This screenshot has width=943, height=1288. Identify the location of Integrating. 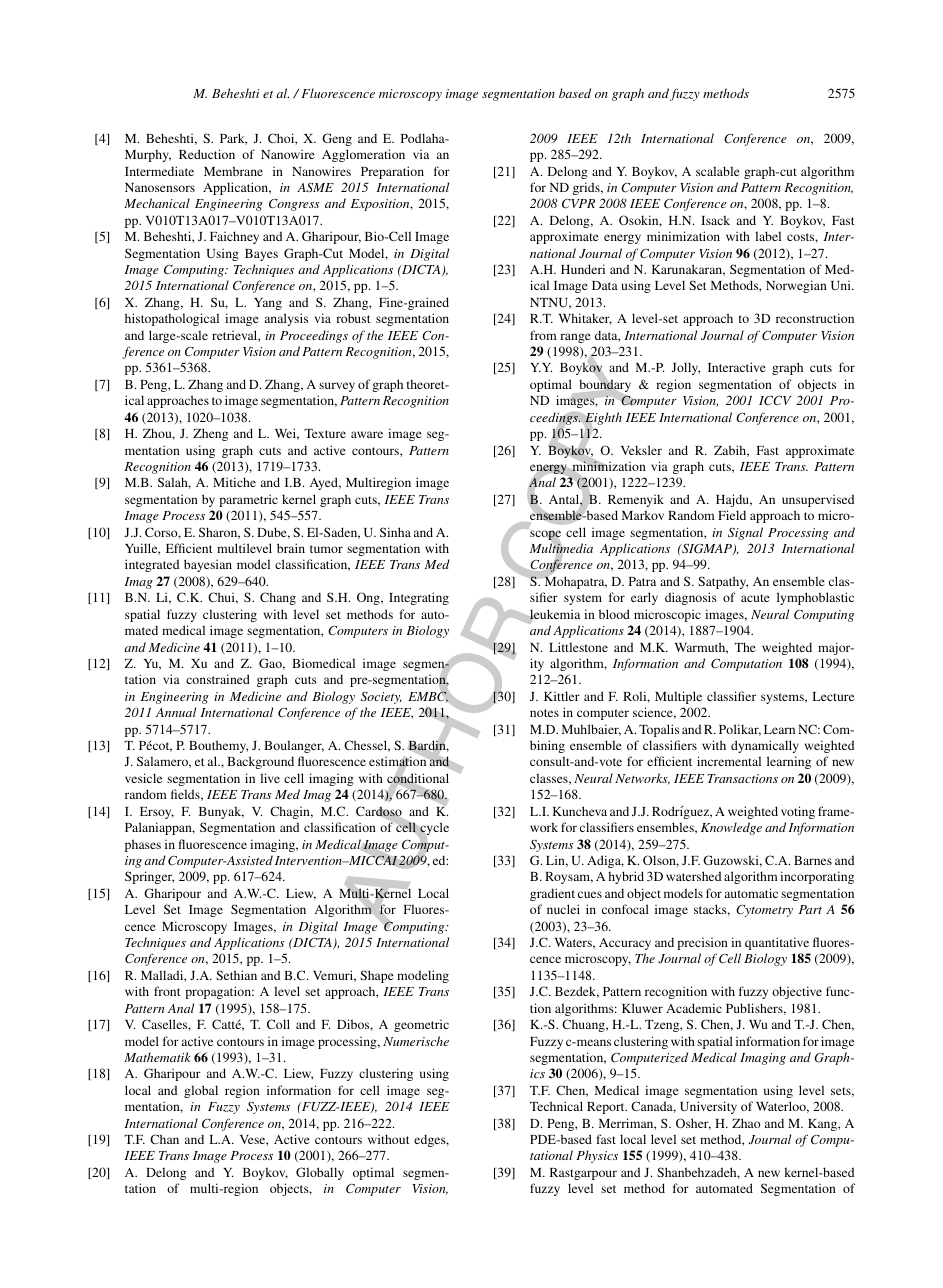
(419, 598).
